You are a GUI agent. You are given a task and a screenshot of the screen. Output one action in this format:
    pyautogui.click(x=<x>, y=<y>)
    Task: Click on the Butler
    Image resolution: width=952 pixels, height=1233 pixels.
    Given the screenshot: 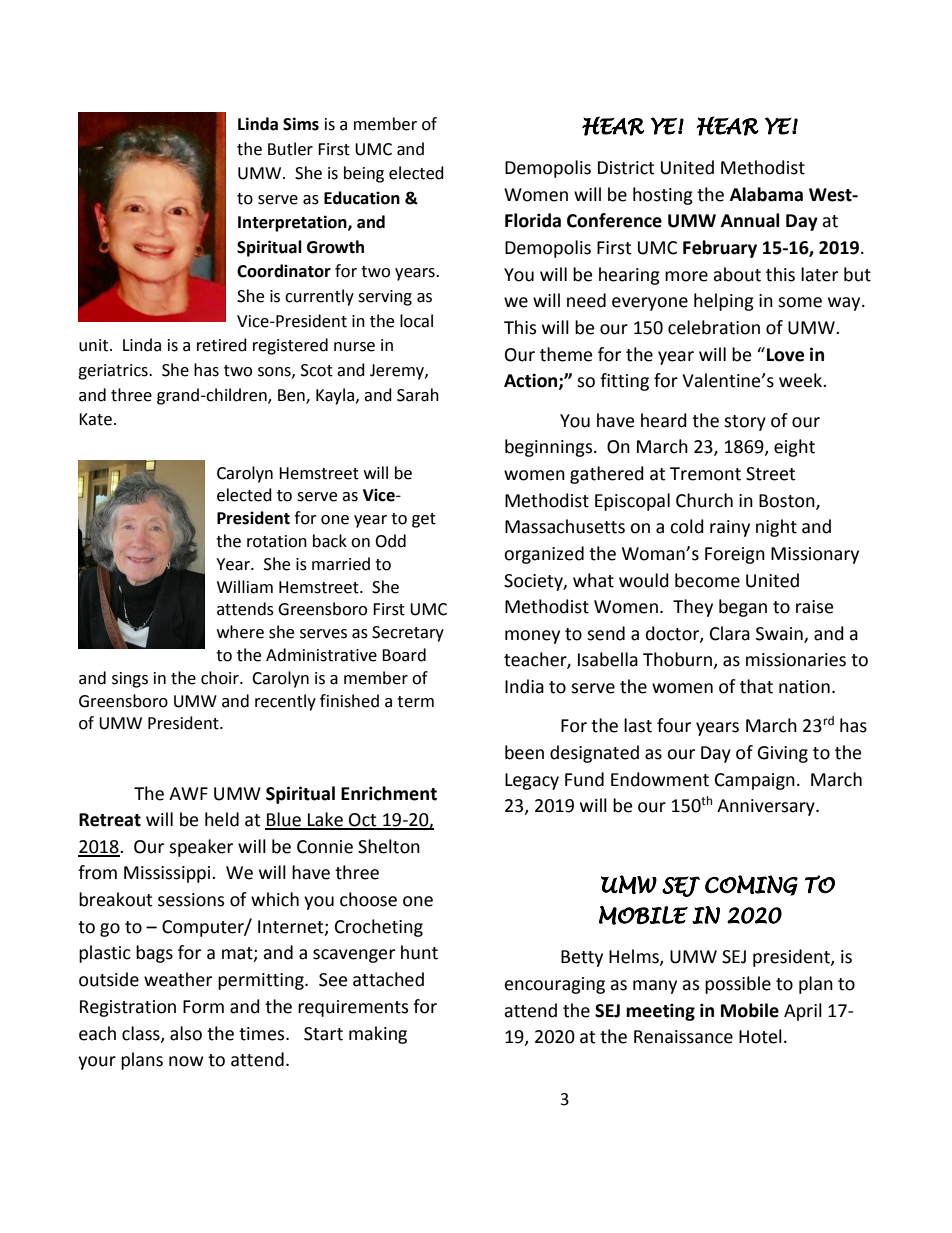 What is the action you would take?
    pyautogui.click(x=290, y=149)
